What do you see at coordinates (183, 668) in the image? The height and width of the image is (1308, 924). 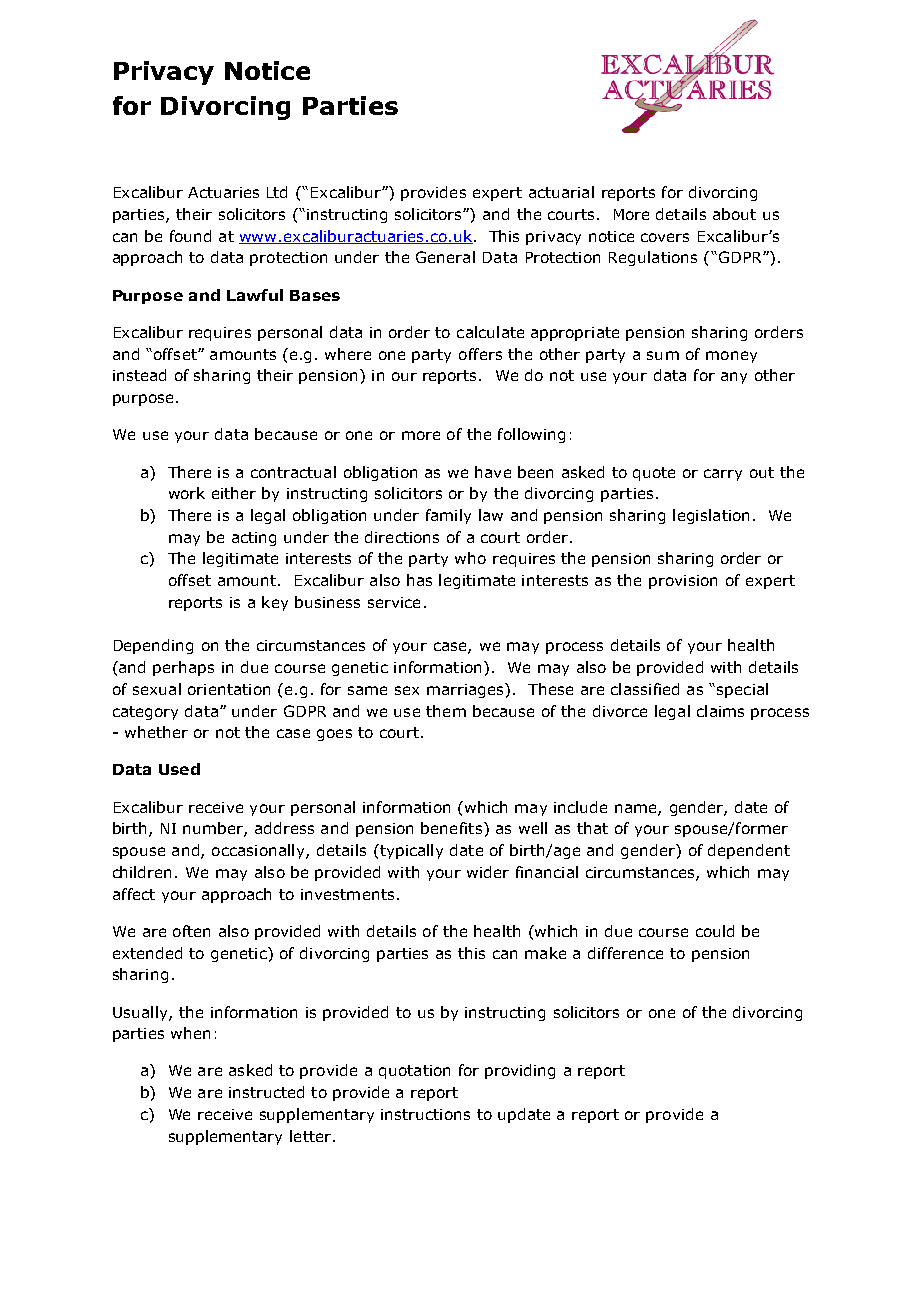 I see `perhaps` at bounding box center [183, 668].
